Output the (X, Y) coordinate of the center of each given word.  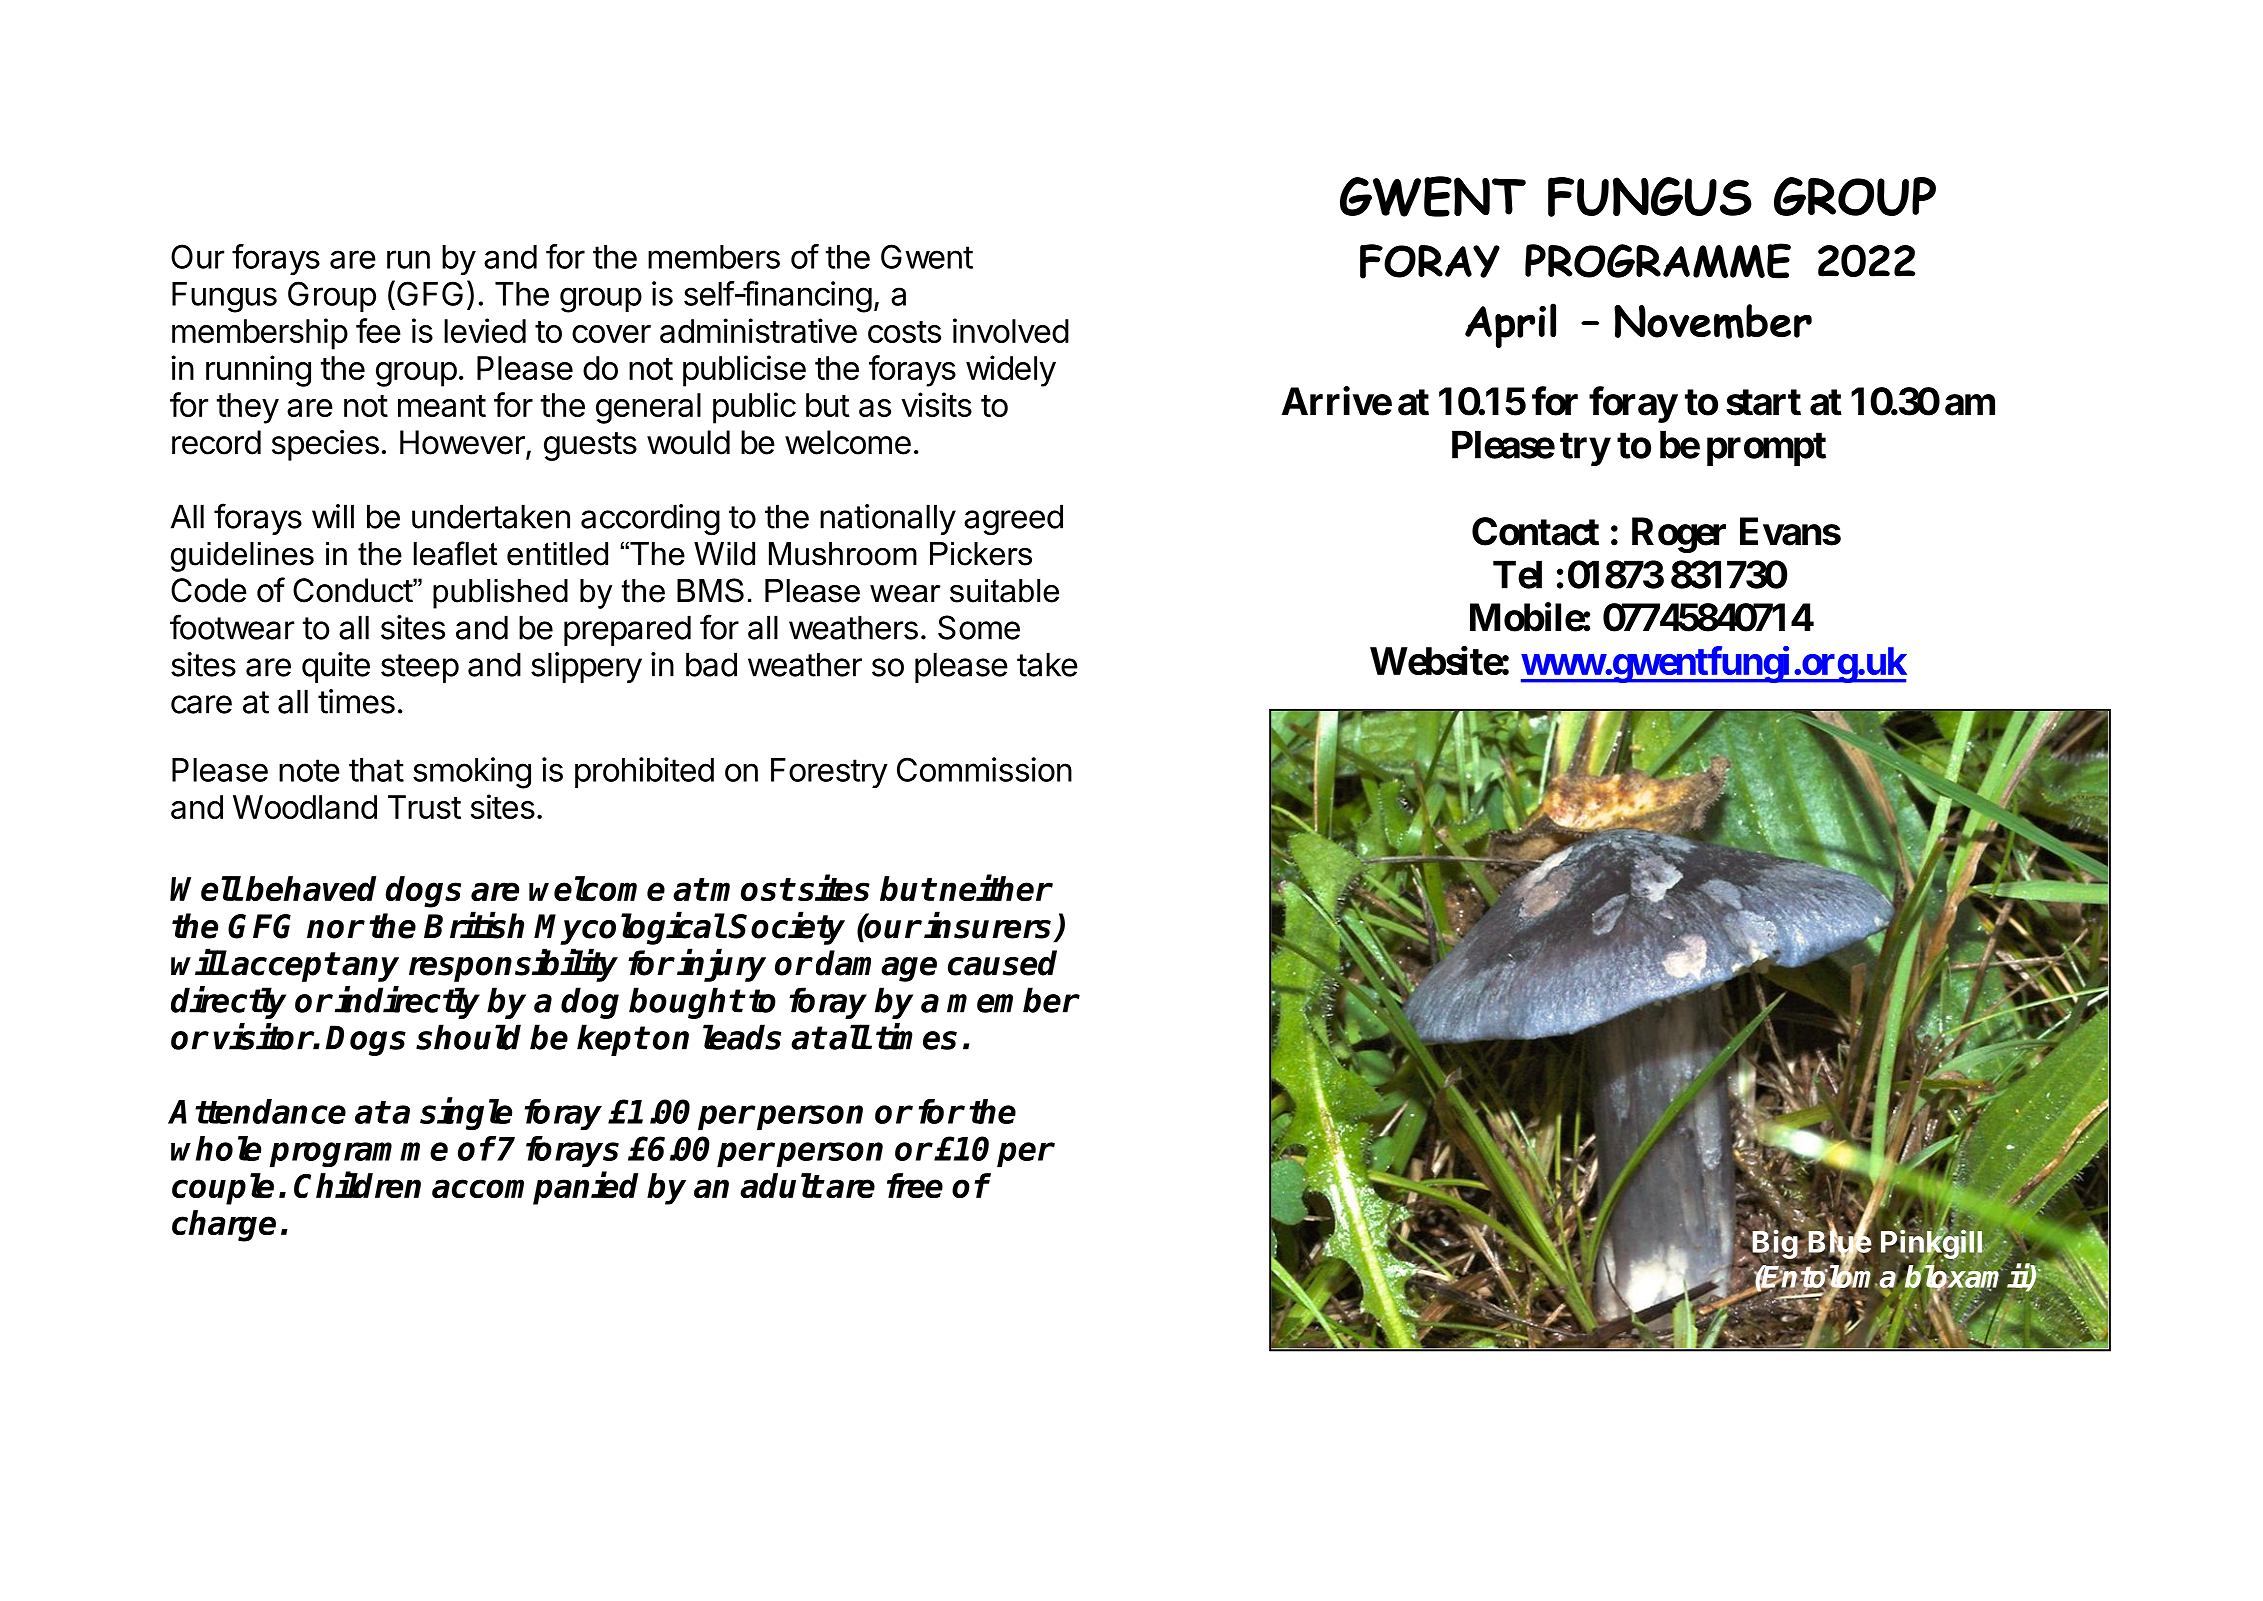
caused (1002, 963)
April (1510, 325)
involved (1011, 330)
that (376, 770)
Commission (984, 769)
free (915, 1185)
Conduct (353, 590)
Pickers (981, 554)
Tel (1517, 574)
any (370, 969)
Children (357, 1184)
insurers (989, 926)
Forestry (829, 773)
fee (378, 330)
